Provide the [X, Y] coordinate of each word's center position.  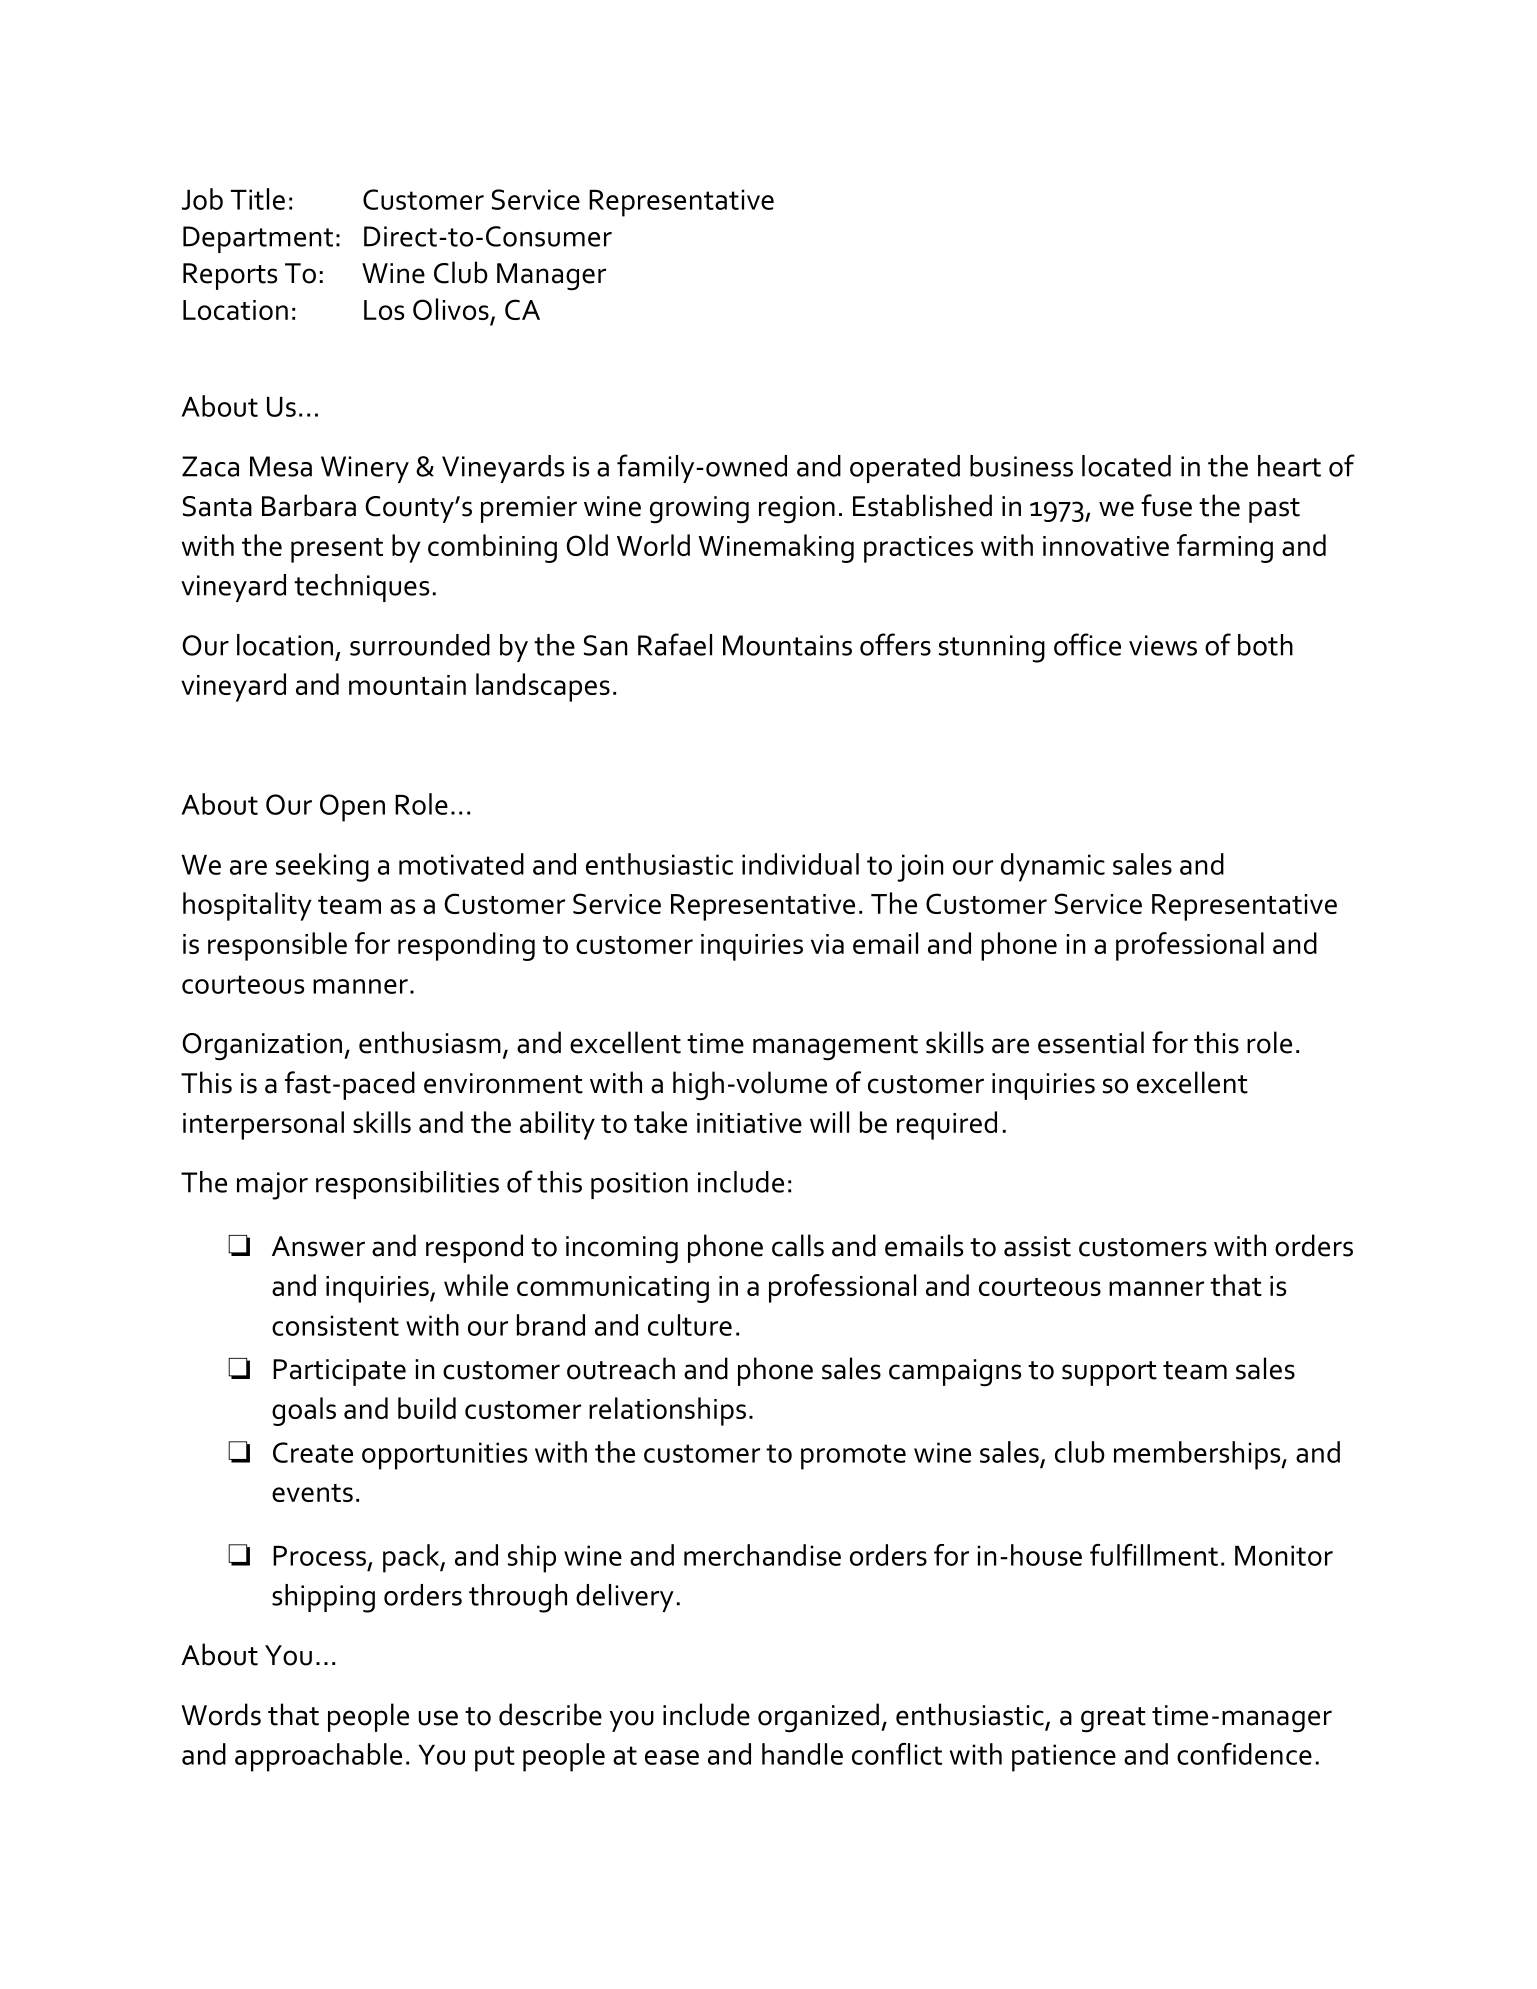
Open [352, 808]
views [1163, 645]
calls [798, 1245]
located [1126, 466]
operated [905, 469]
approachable [318, 1757]
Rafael [675, 644]
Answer [318, 1246]
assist [1037, 1246]
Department [258, 239]
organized [818, 1718]
